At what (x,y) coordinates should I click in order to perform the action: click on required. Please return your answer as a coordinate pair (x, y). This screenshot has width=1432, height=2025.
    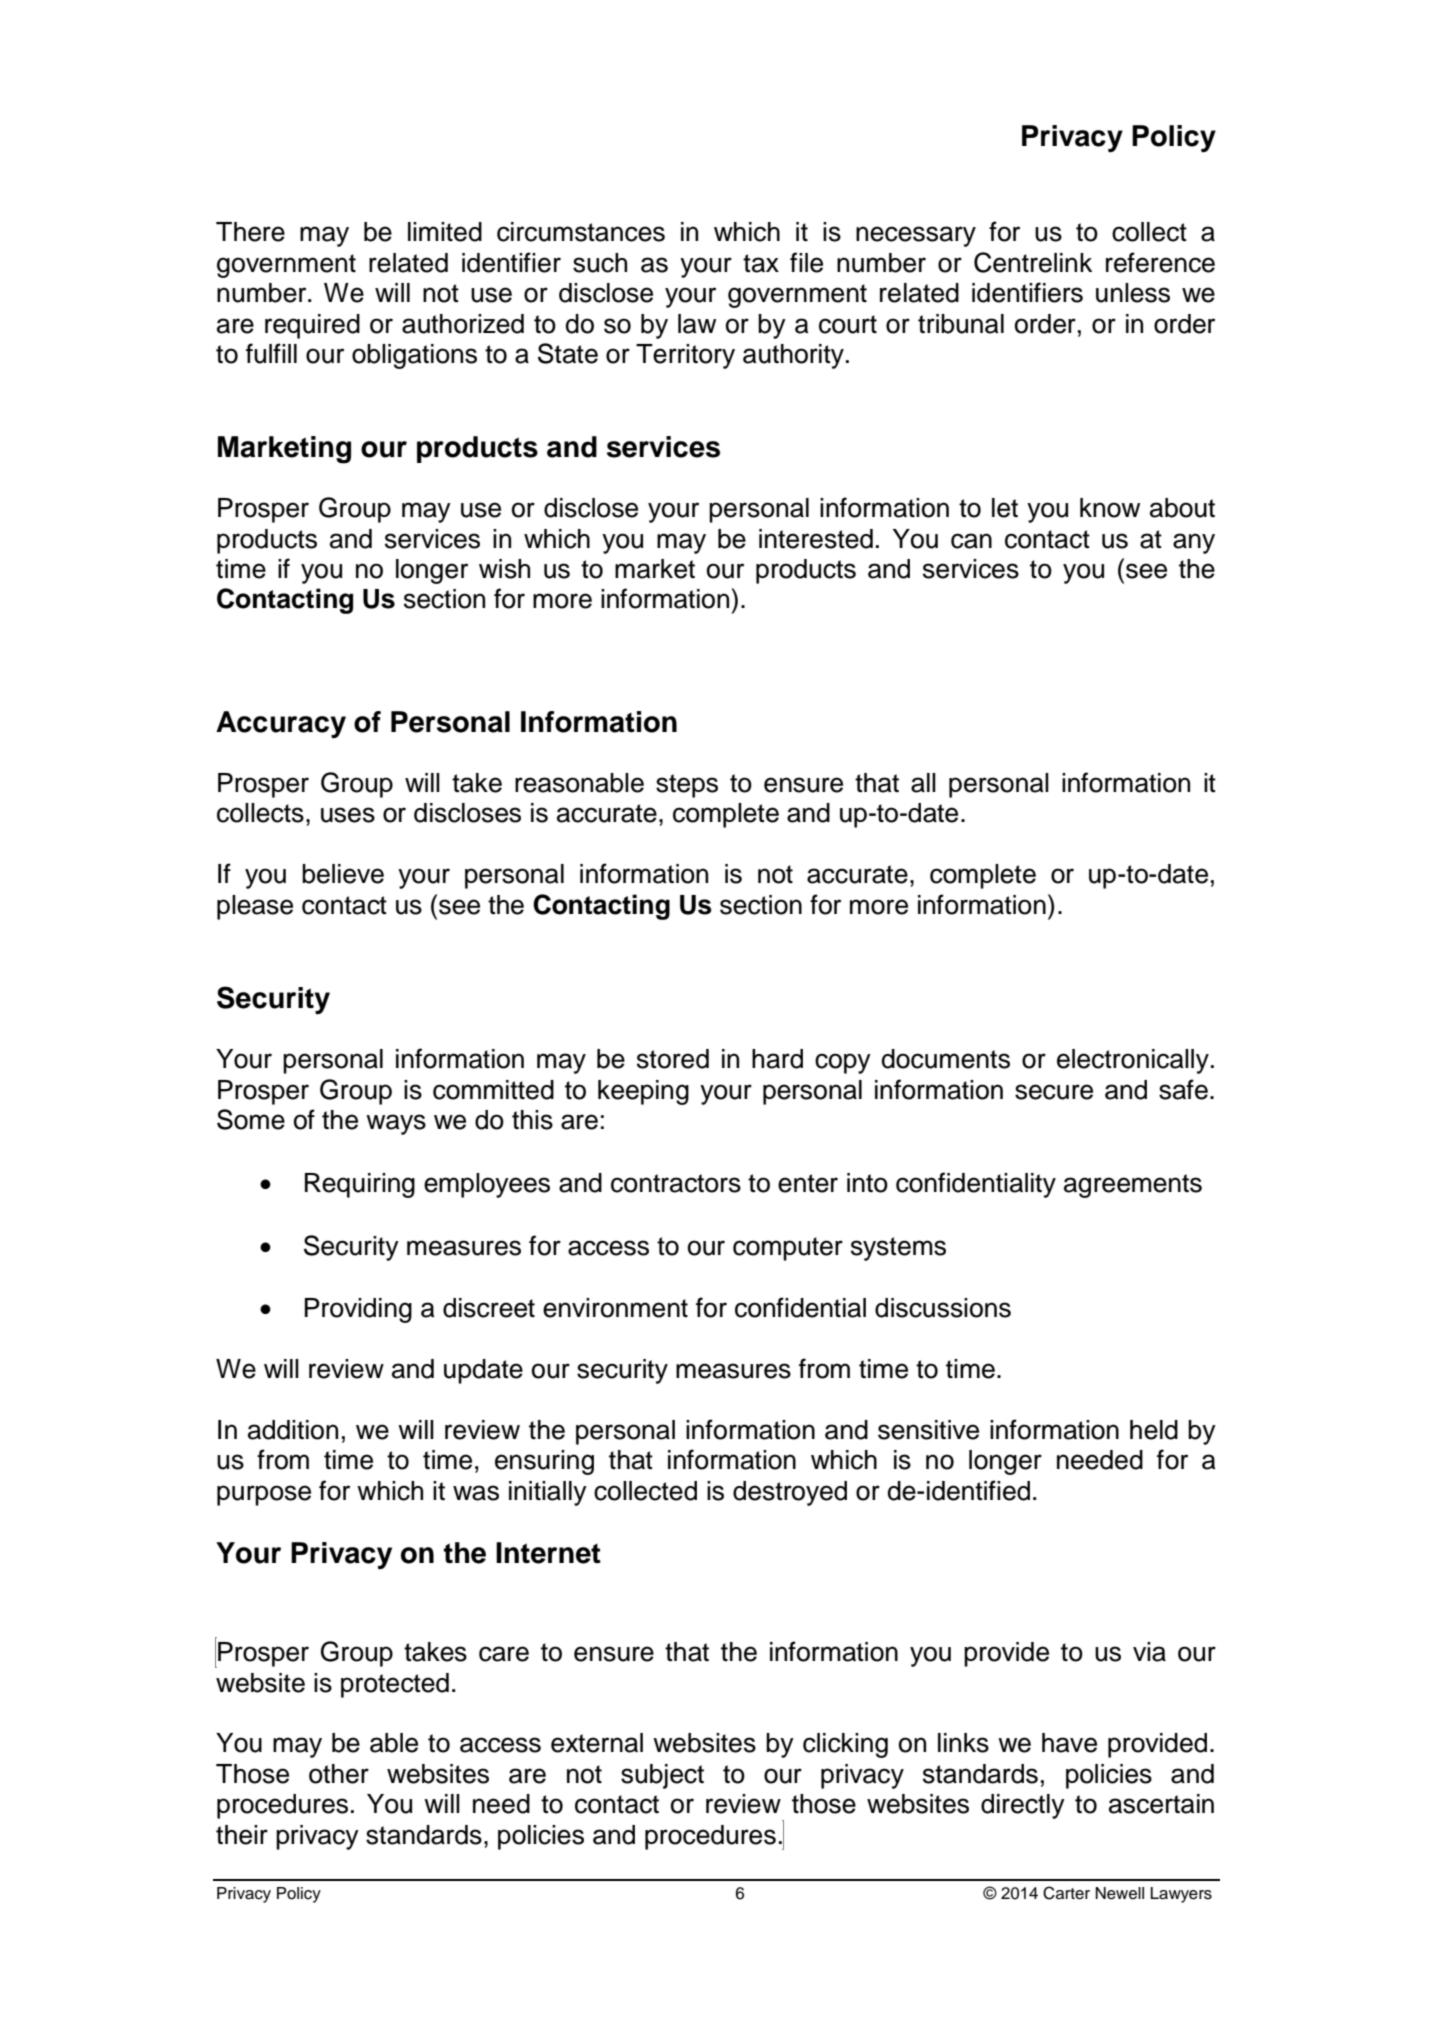
    Looking at the image, I should click on (312, 326).
